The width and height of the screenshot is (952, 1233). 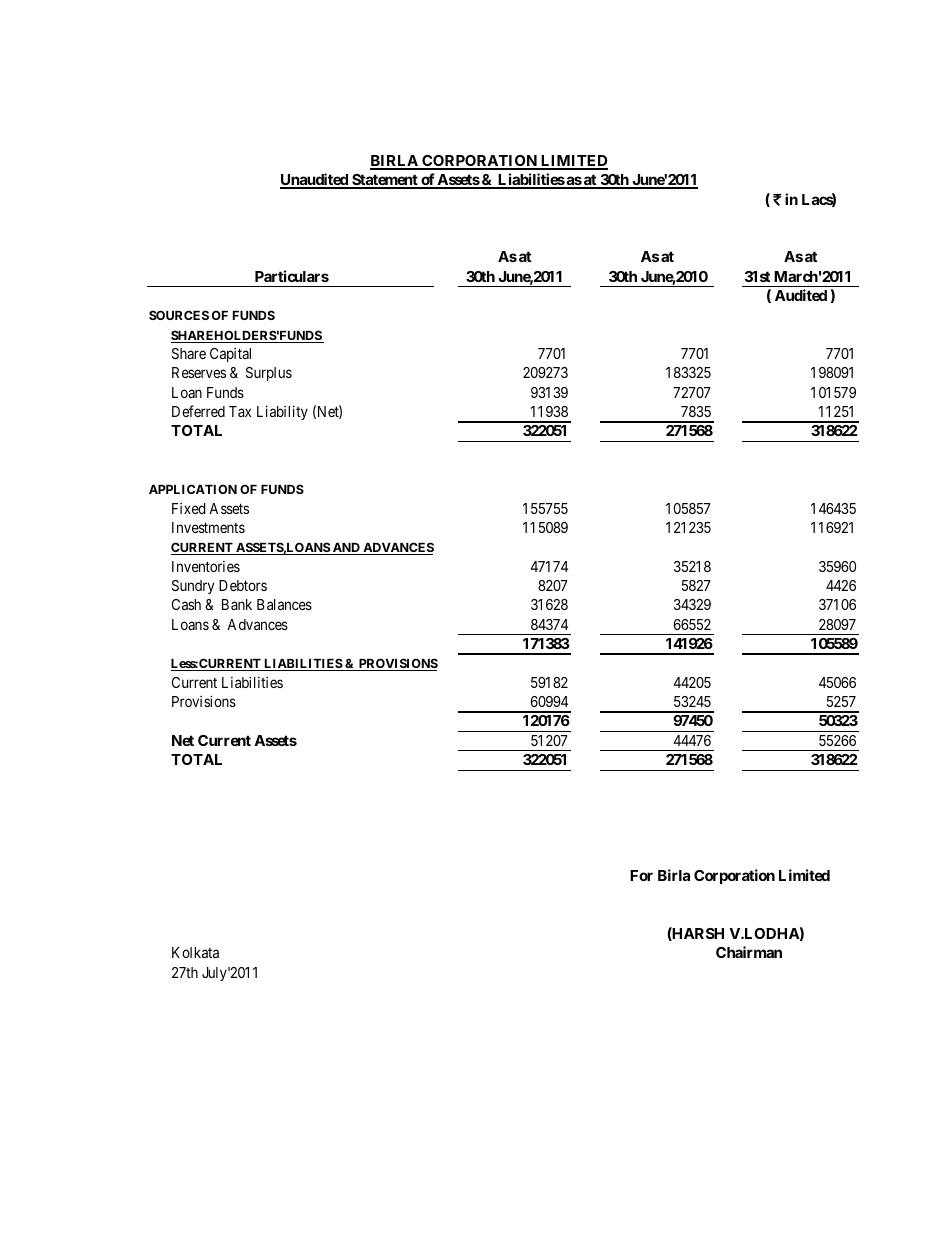 What do you see at coordinates (206, 566) in the screenshot?
I see `Inventories` at bounding box center [206, 566].
